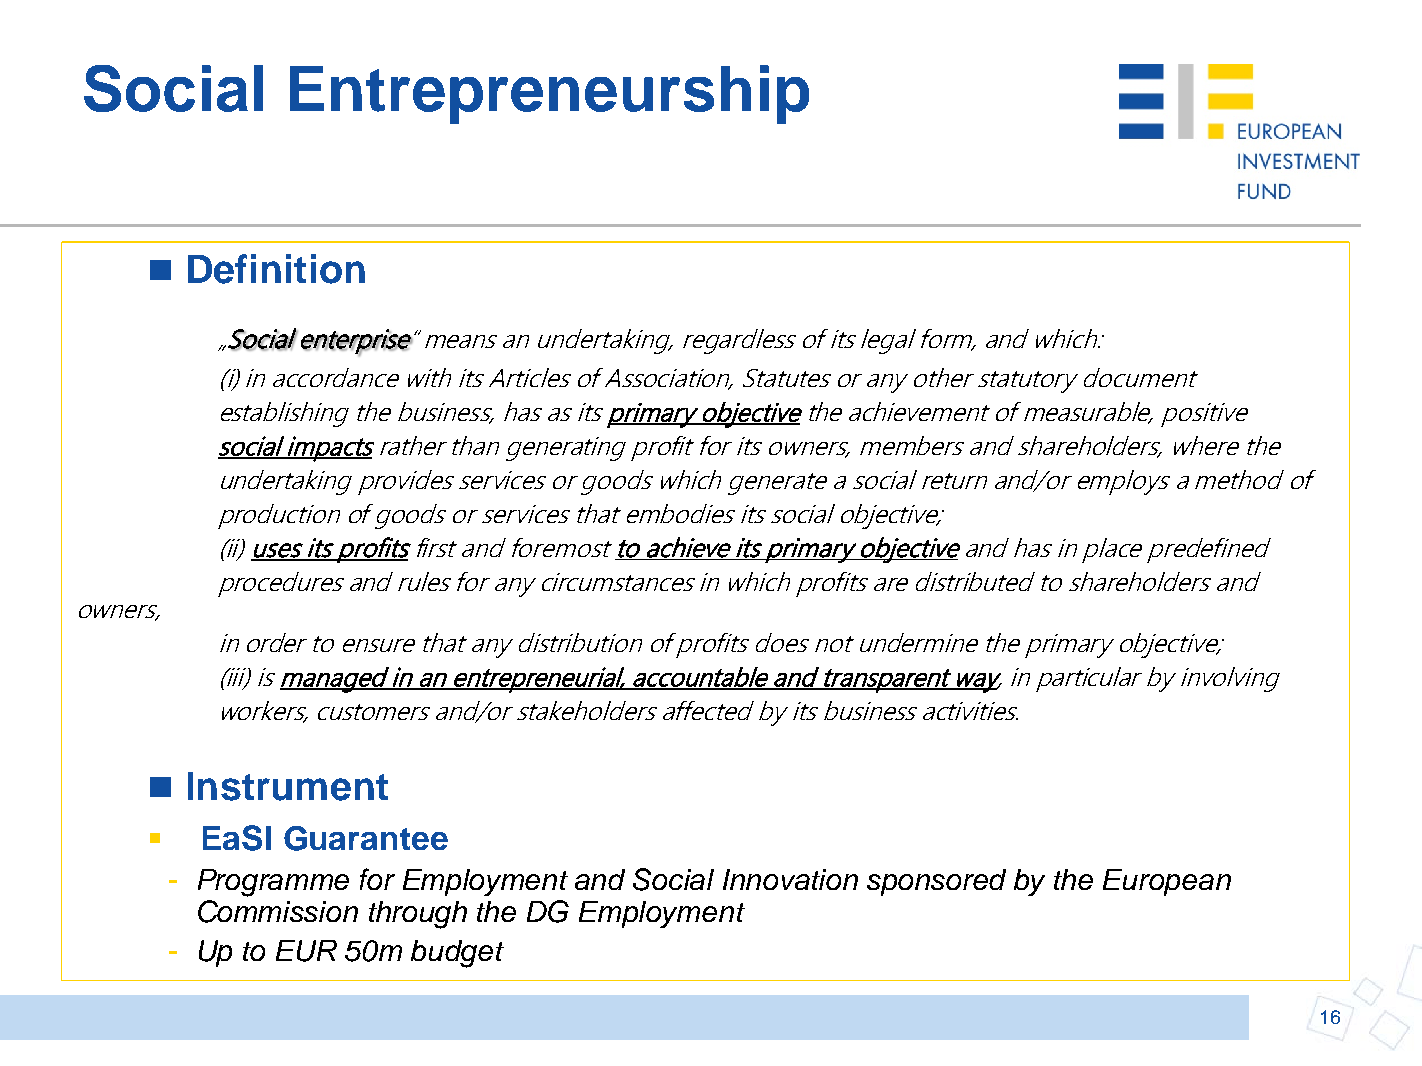 This page has width=1422, height=1066. I want to click on Innovation, so click(790, 879).
